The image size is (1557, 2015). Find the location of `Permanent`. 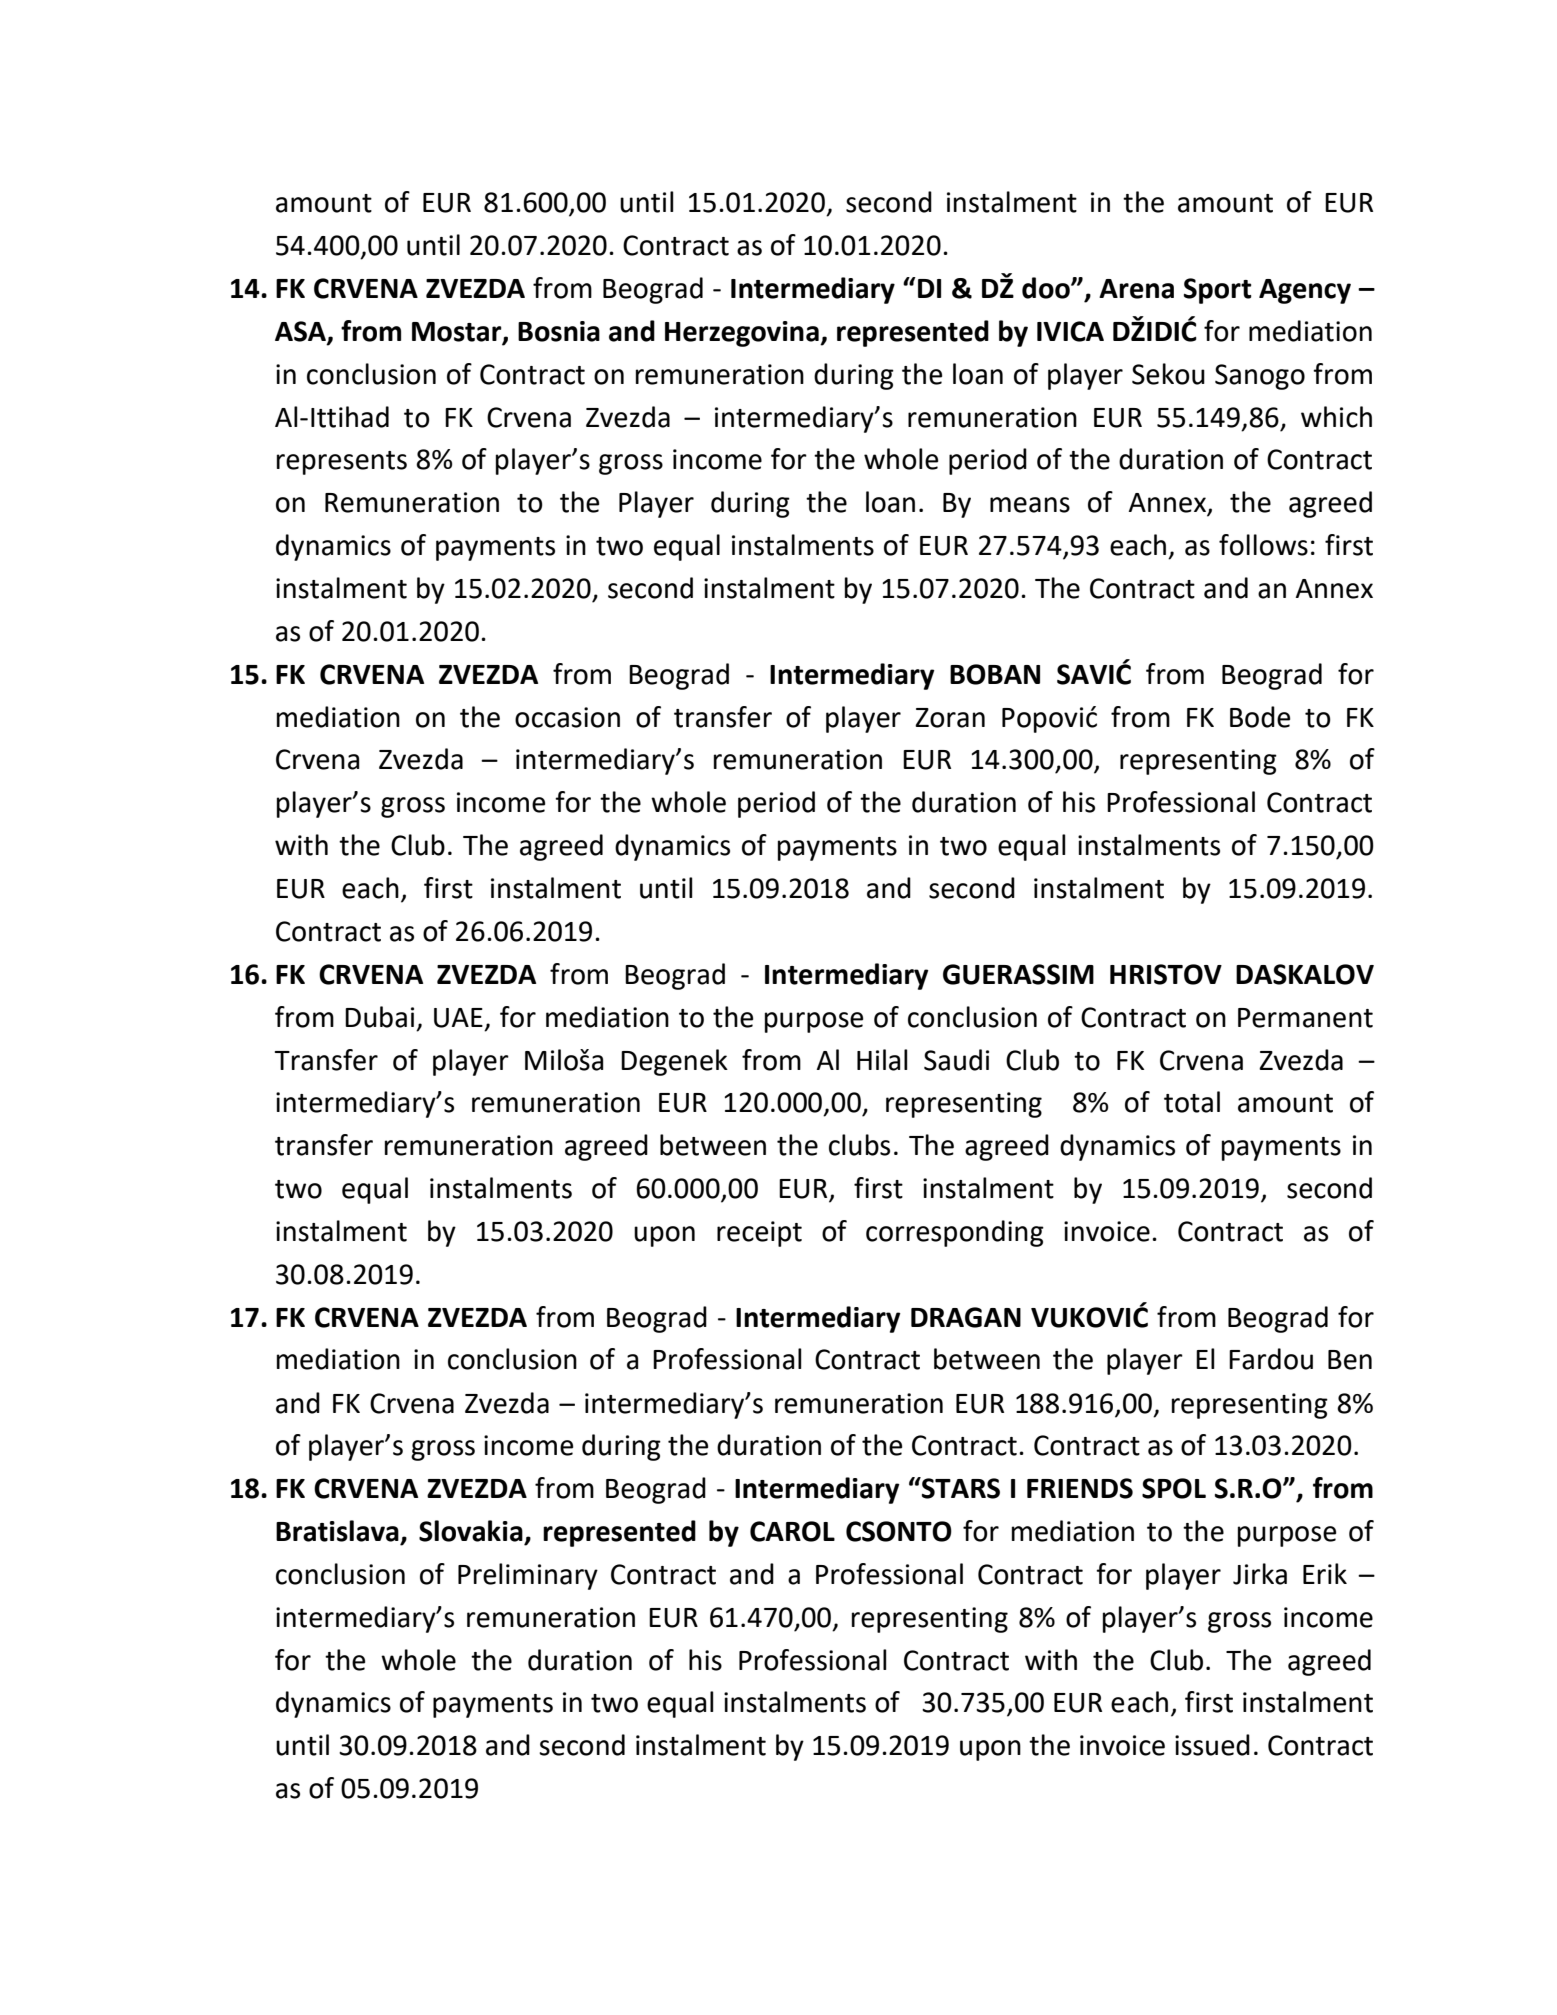

Permanent is located at coordinates (1305, 1018).
